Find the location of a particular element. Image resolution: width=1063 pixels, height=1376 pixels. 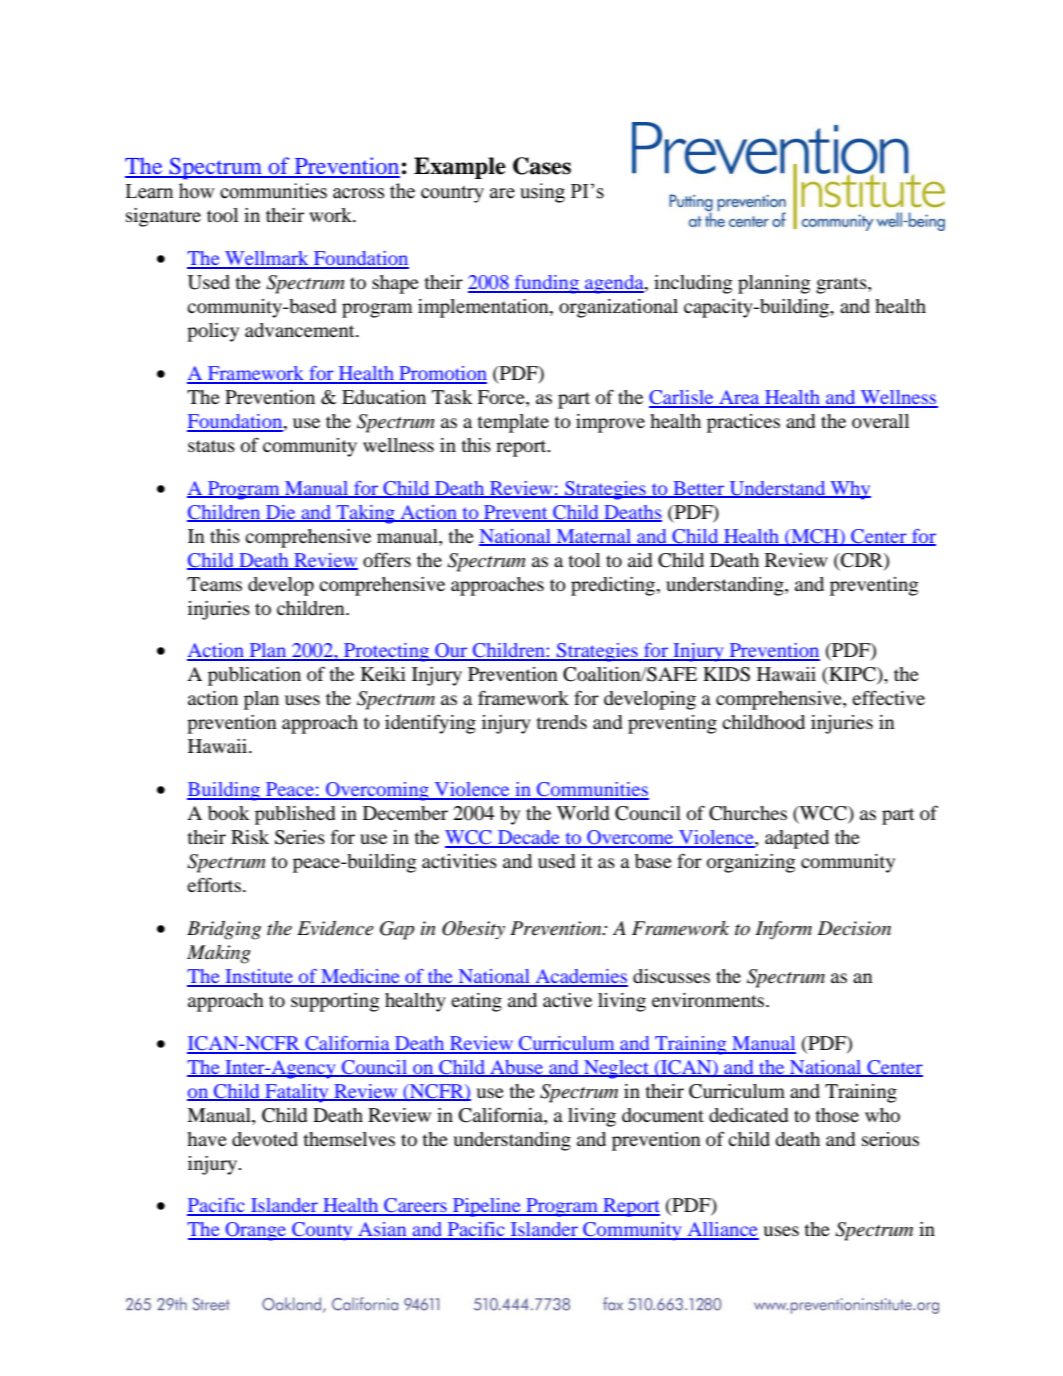

Pipeline is located at coordinates (487, 1207).
